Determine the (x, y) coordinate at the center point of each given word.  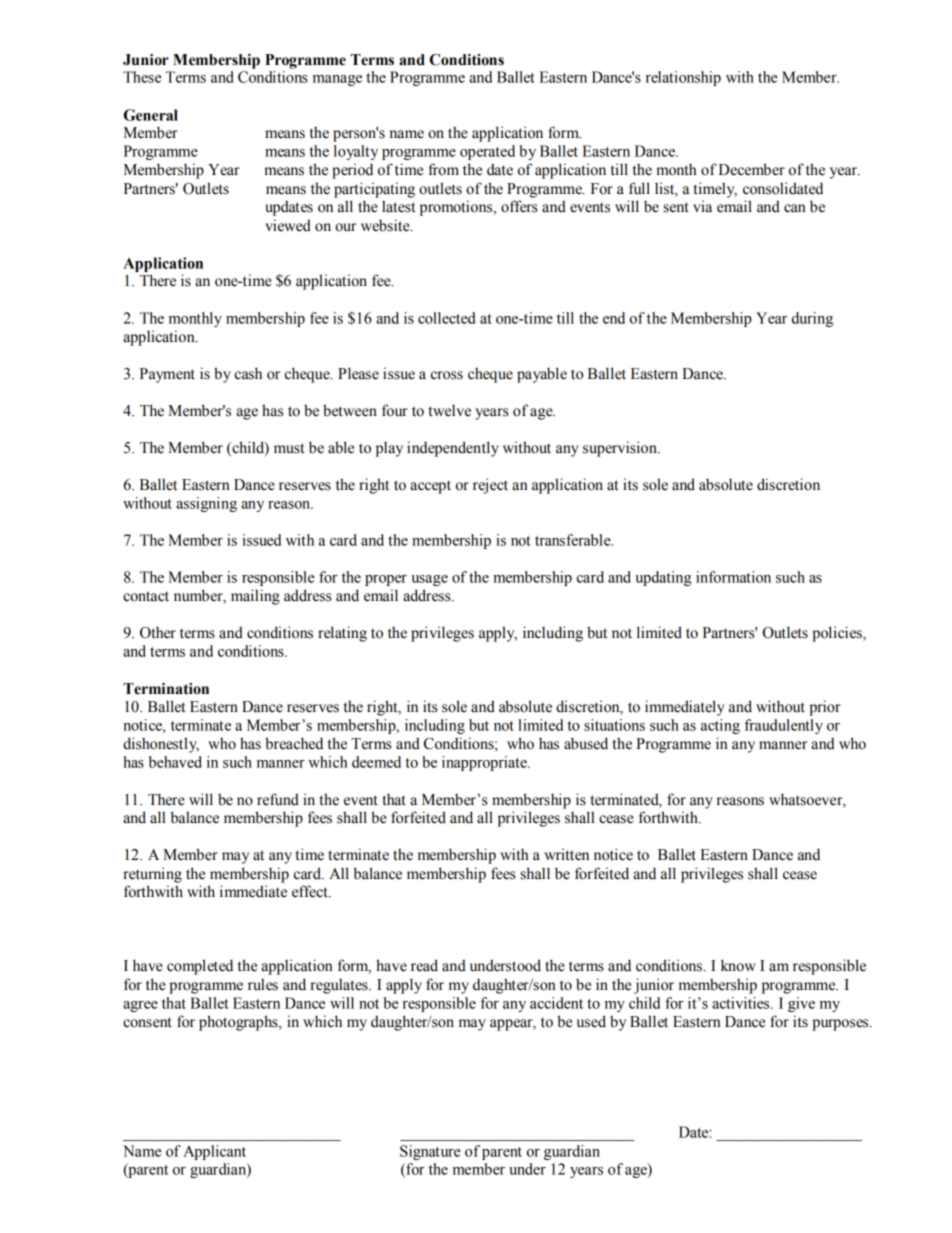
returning (152, 875)
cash (248, 373)
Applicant (214, 1152)
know (738, 965)
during (812, 319)
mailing (255, 597)
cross (447, 375)
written (566, 854)
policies (838, 634)
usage (430, 580)
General (151, 115)
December (752, 169)
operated (487, 152)
